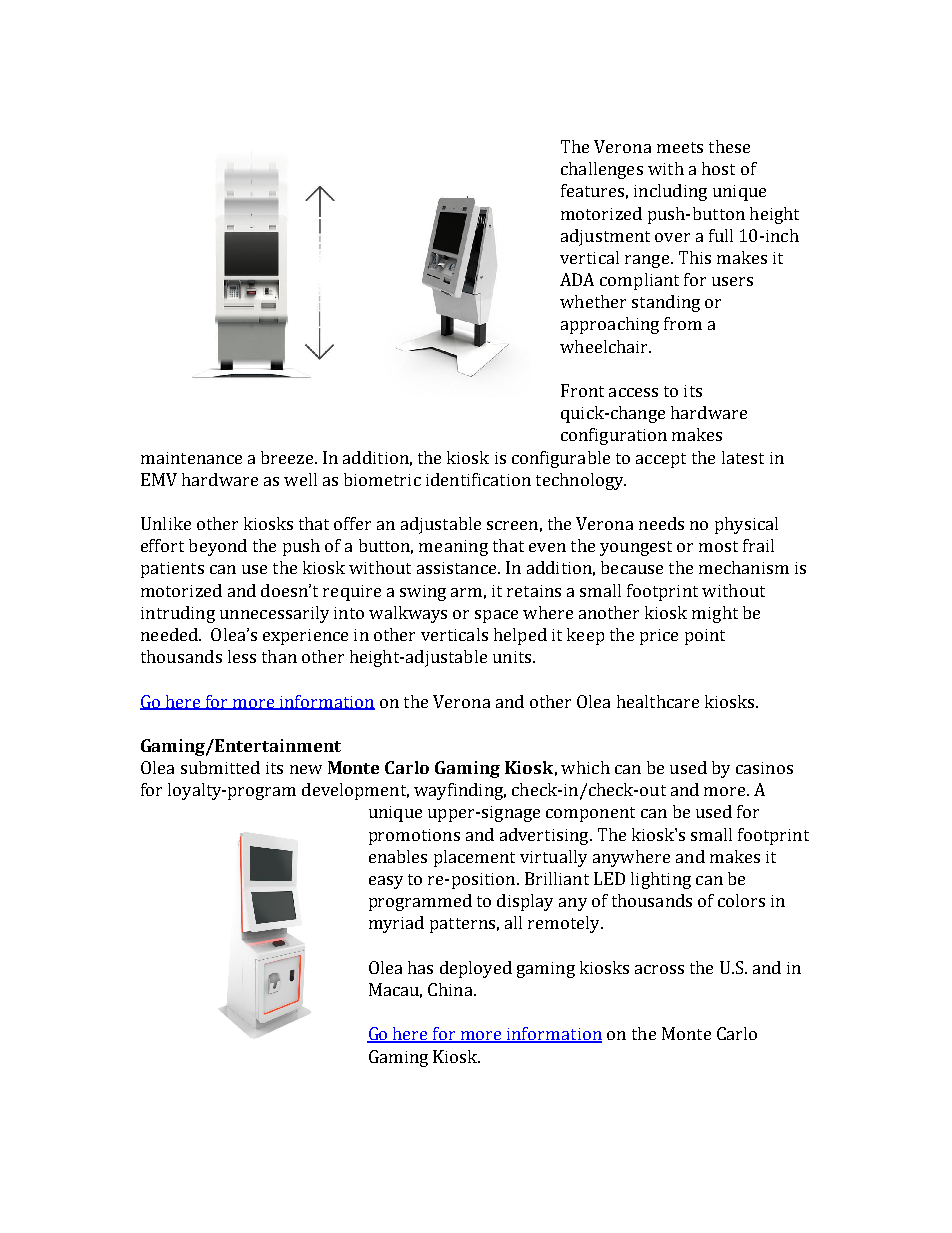 This screenshot has width=952, height=1233. What do you see at coordinates (220, 767) in the screenshot?
I see `submitted` at bounding box center [220, 767].
